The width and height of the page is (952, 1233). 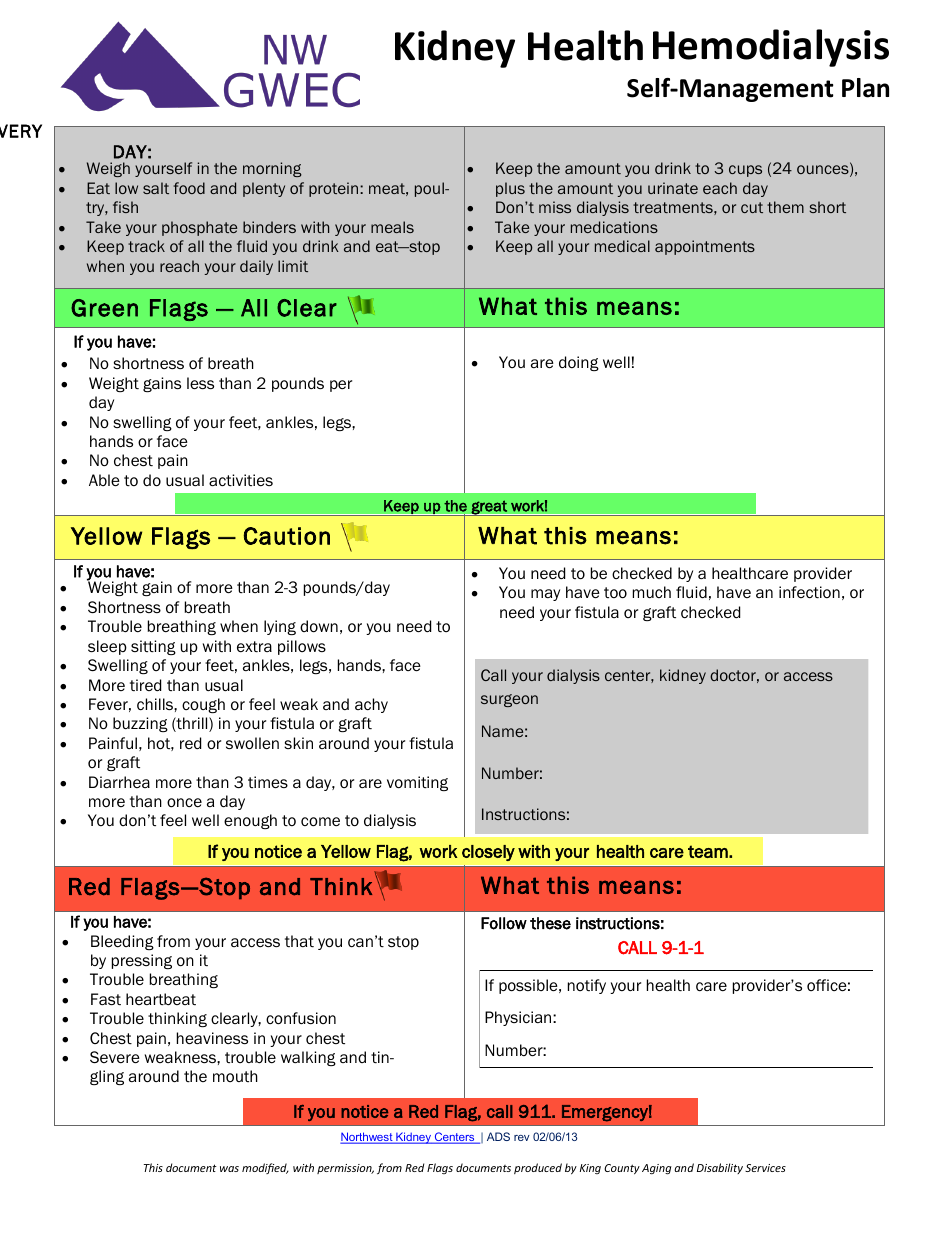 What do you see at coordinates (545, 595) in the page?
I see `may` at bounding box center [545, 595].
